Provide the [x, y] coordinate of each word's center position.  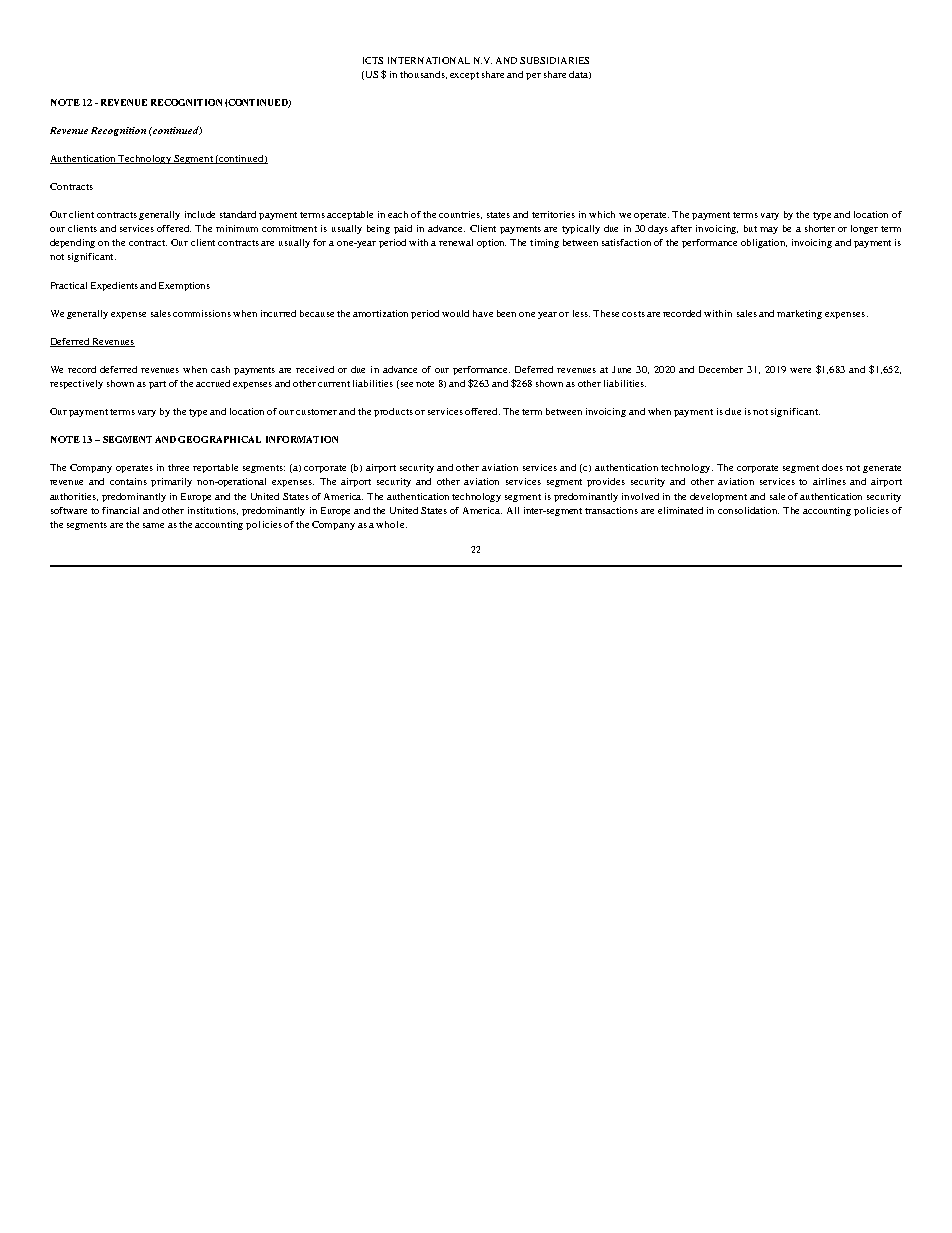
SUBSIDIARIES [554, 60]
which [602, 214]
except [464, 76]
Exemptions [184, 286]
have [483, 313]
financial [120, 510]
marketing [799, 314]
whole [391, 524]
